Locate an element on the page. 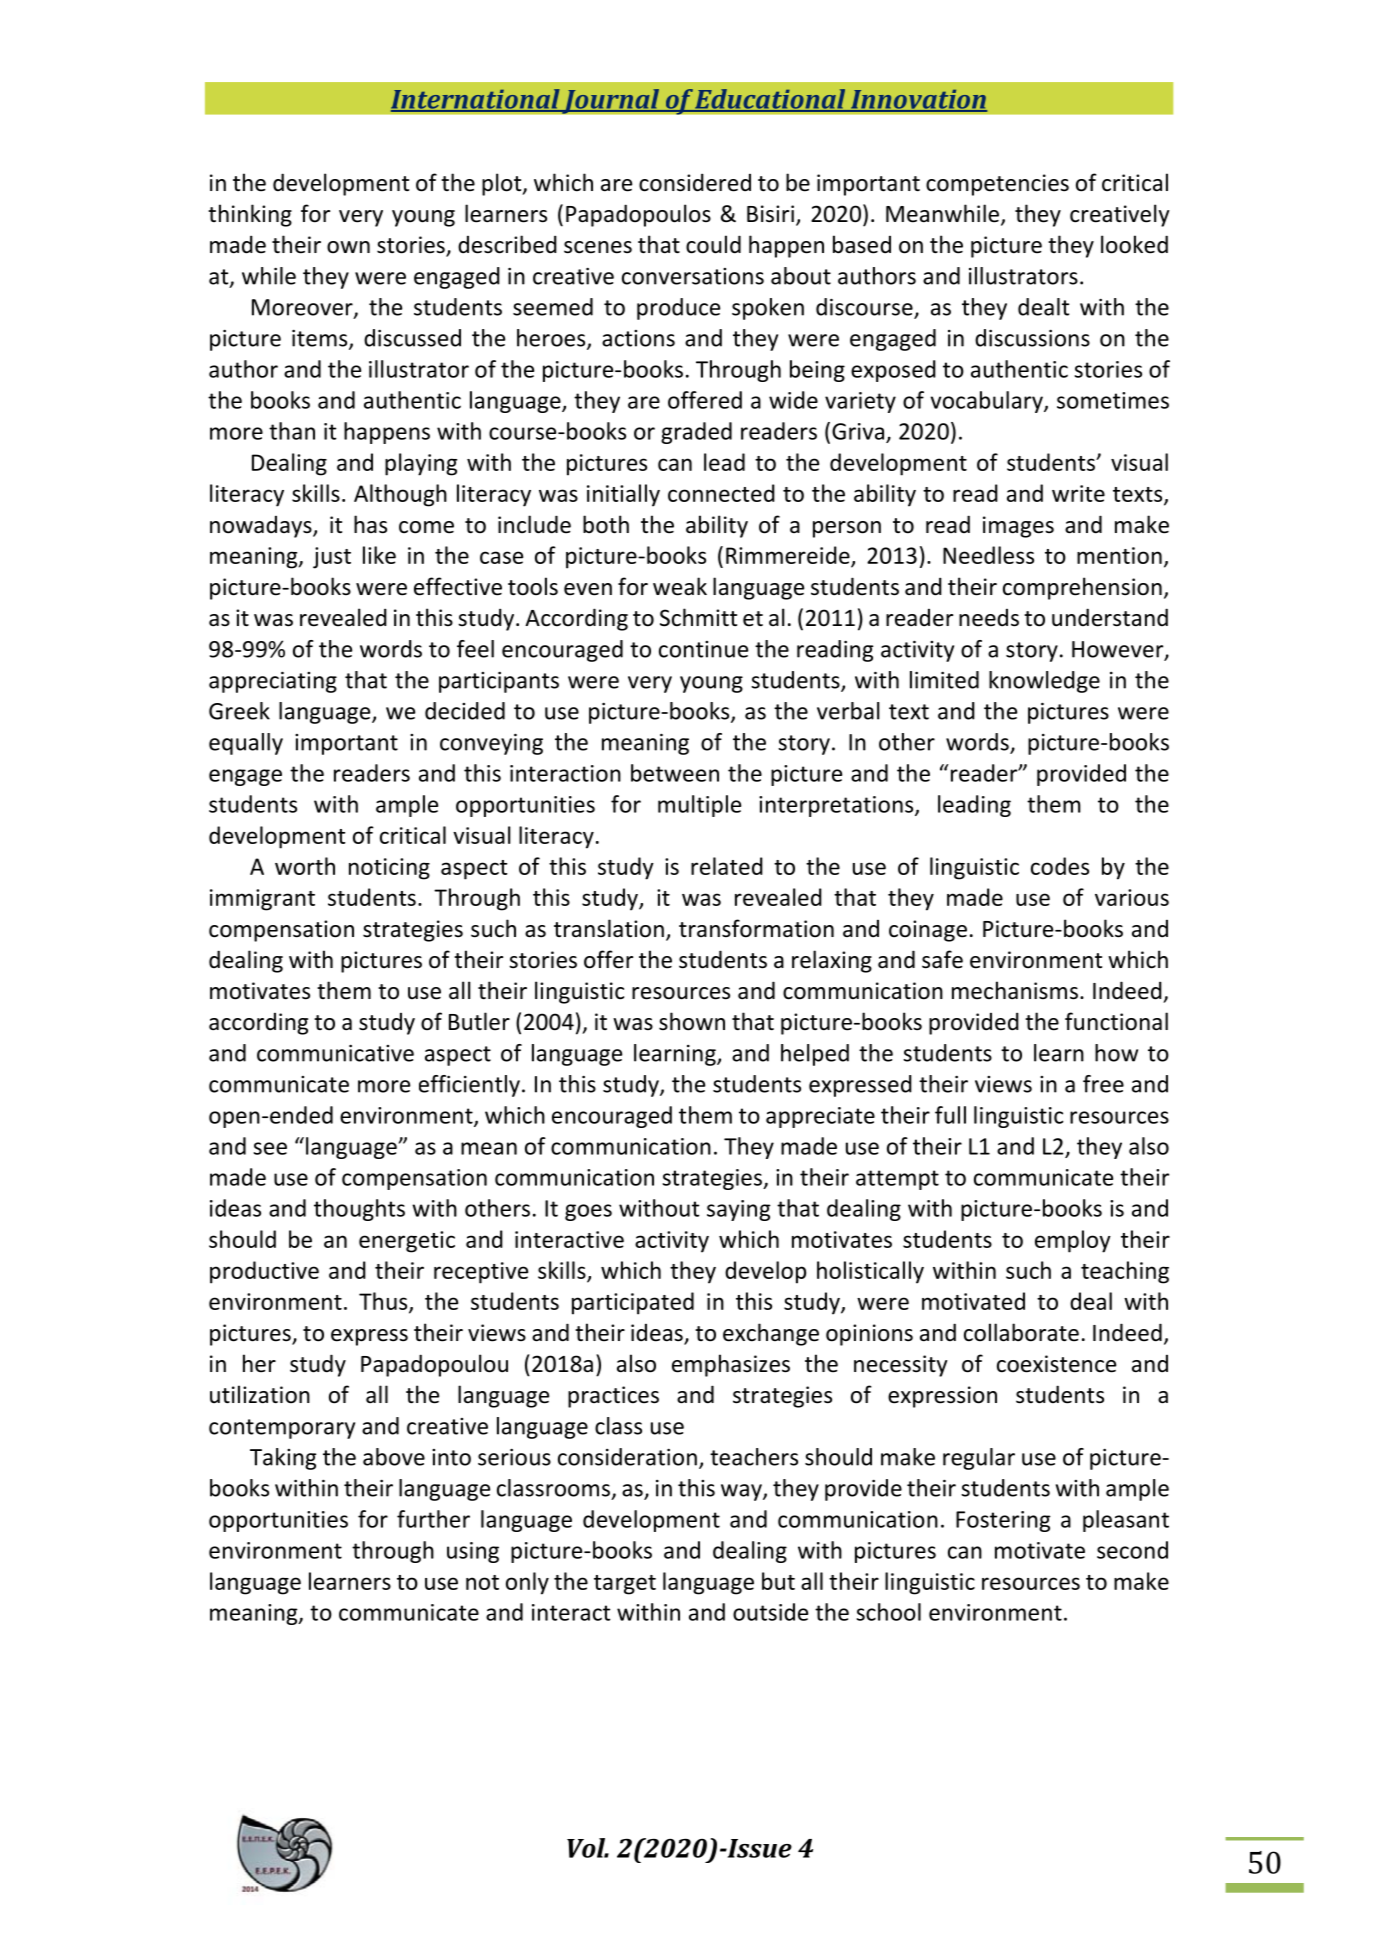  thinking is located at coordinates (250, 215).
